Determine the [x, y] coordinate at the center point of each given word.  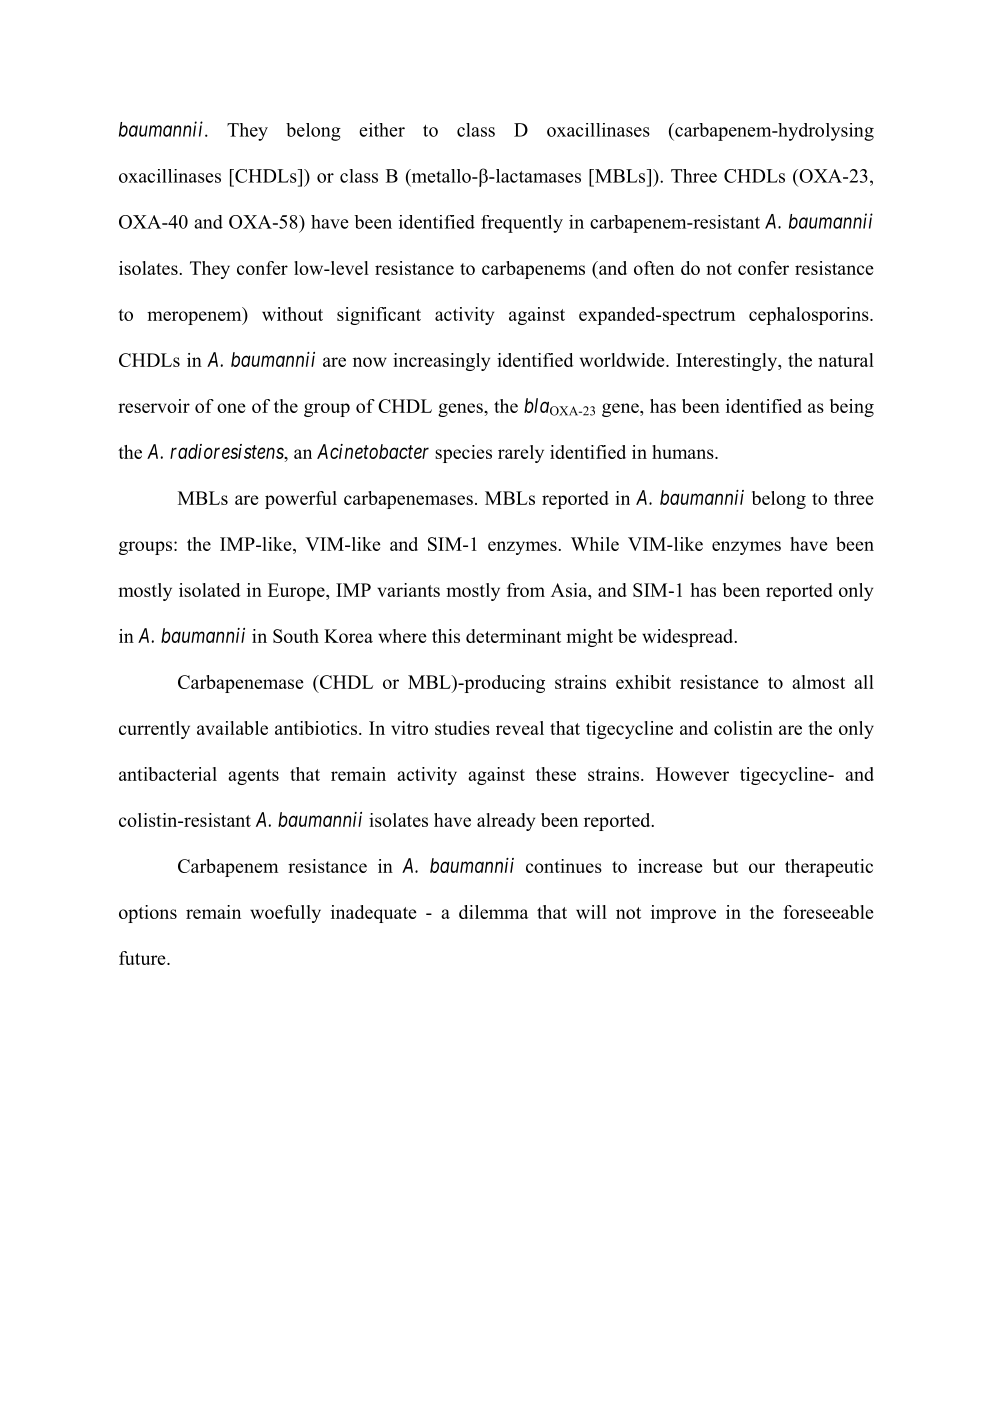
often [654, 268]
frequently [522, 224]
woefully [285, 914]
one [231, 408]
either [382, 130]
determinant [513, 636]
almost [818, 682]
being [852, 408]
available [232, 728]
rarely [521, 454]
